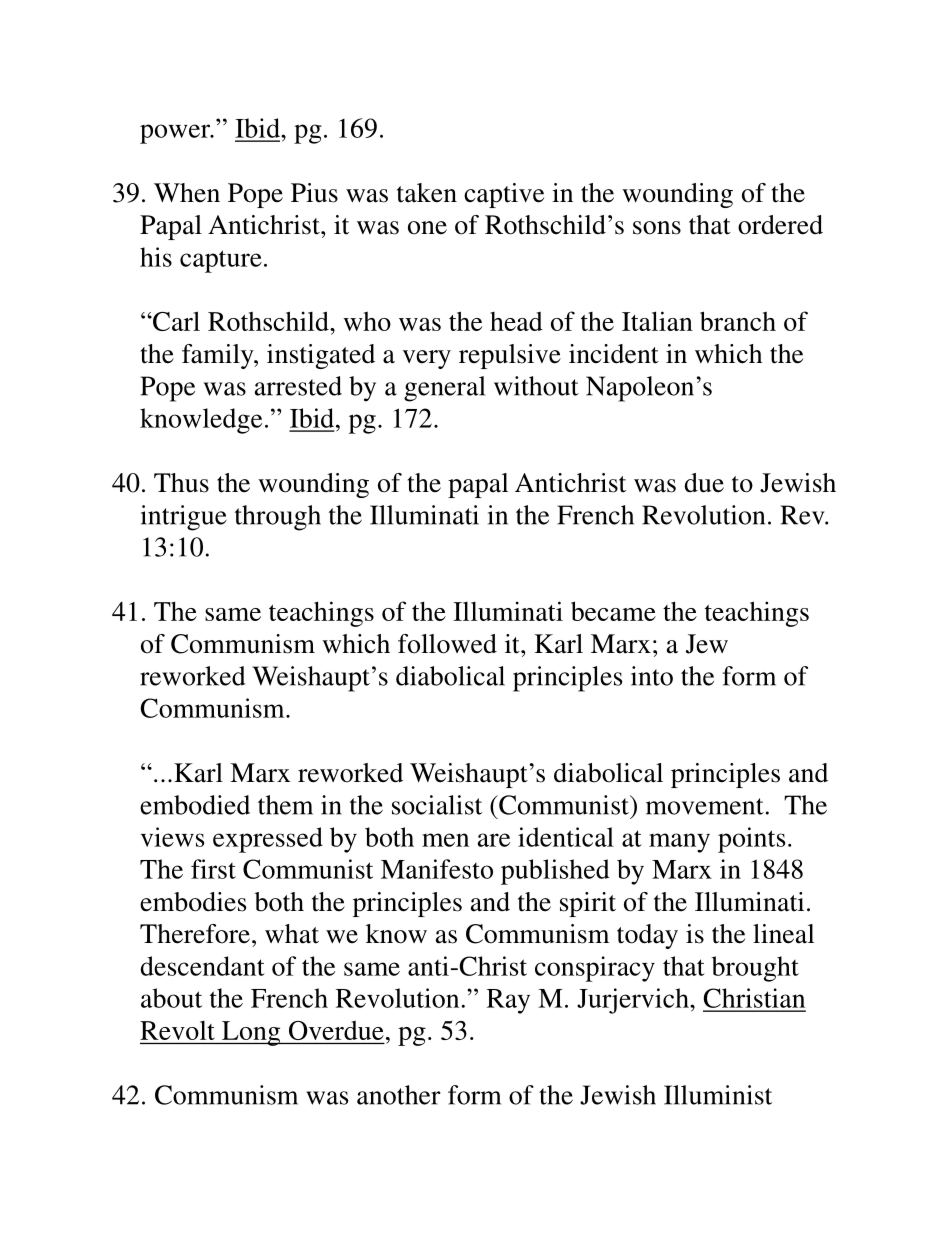 This screenshot has height=1233, width=952. What do you see at coordinates (181, 483) in the screenshot?
I see `Thus` at bounding box center [181, 483].
